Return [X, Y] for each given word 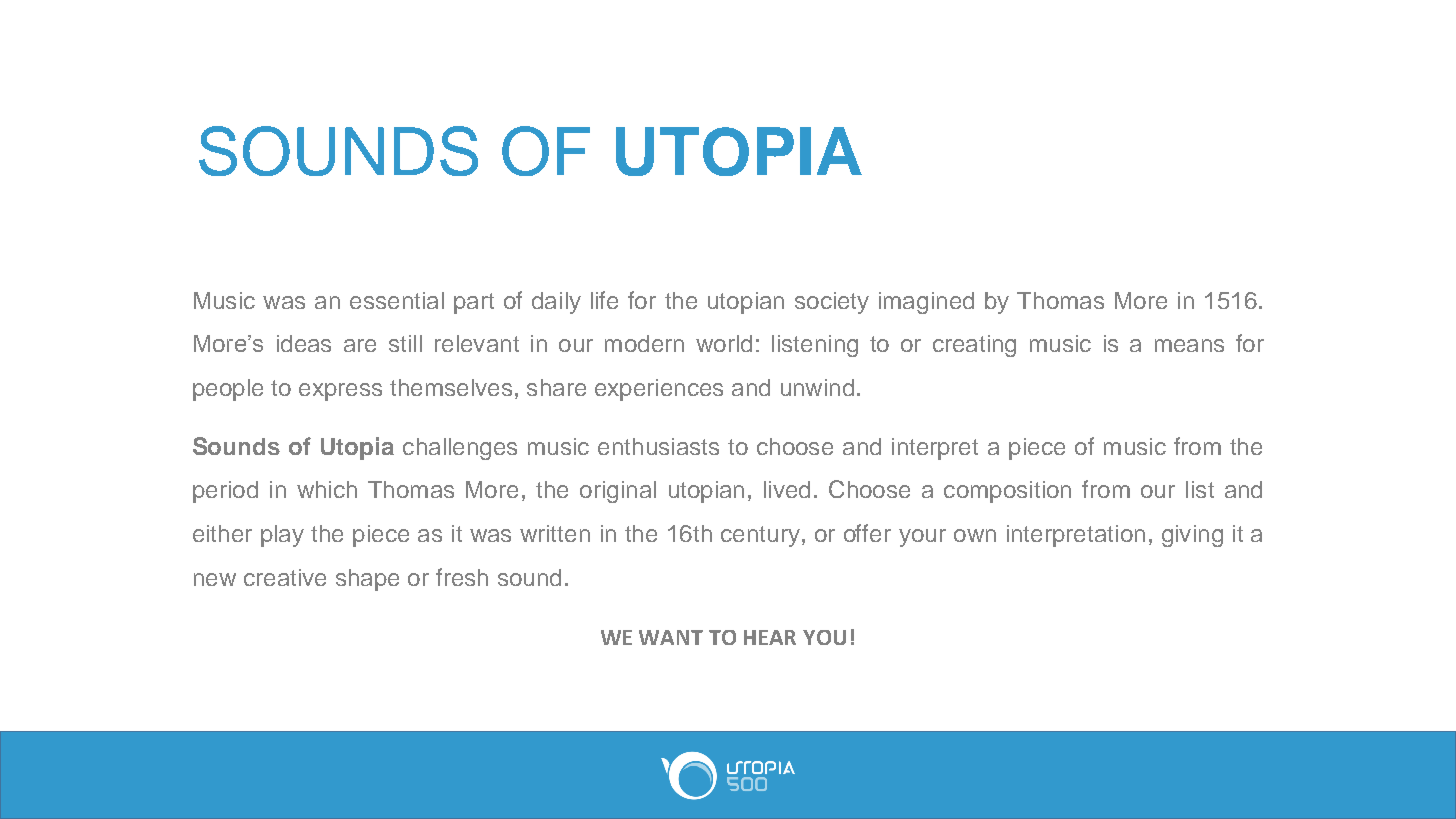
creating [974, 346]
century [760, 536]
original [618, 492]
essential [397, 300]
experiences [659, 390]
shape [367, 580]
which [327, 489]
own [975, 535]
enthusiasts [658, 446]
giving [1192, 536]
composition [1007, 492]
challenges [460, 449]
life [604, 300]
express [340, 392]
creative [285, 577]
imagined [926, 303]
